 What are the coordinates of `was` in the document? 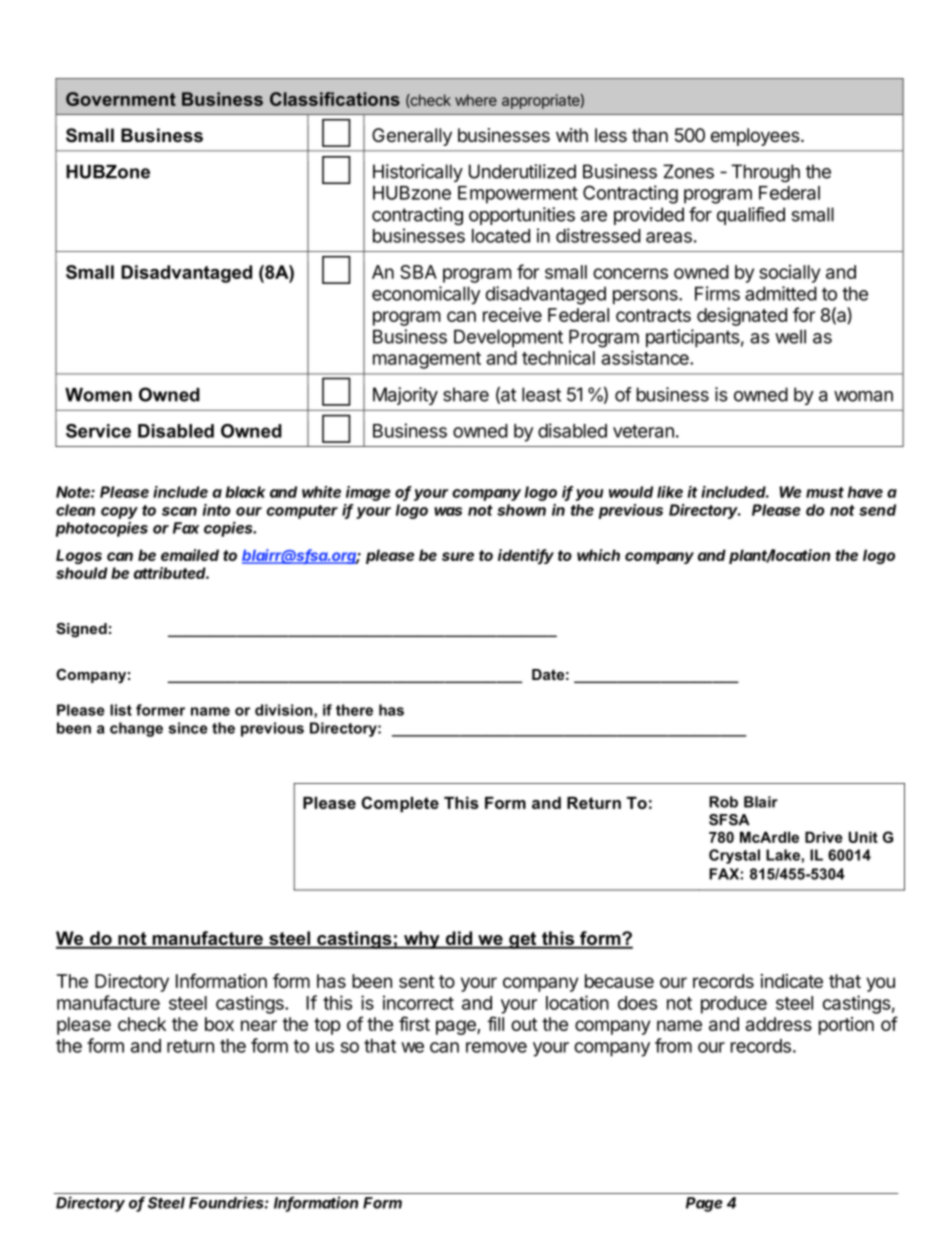 It's located at (448, 511).
